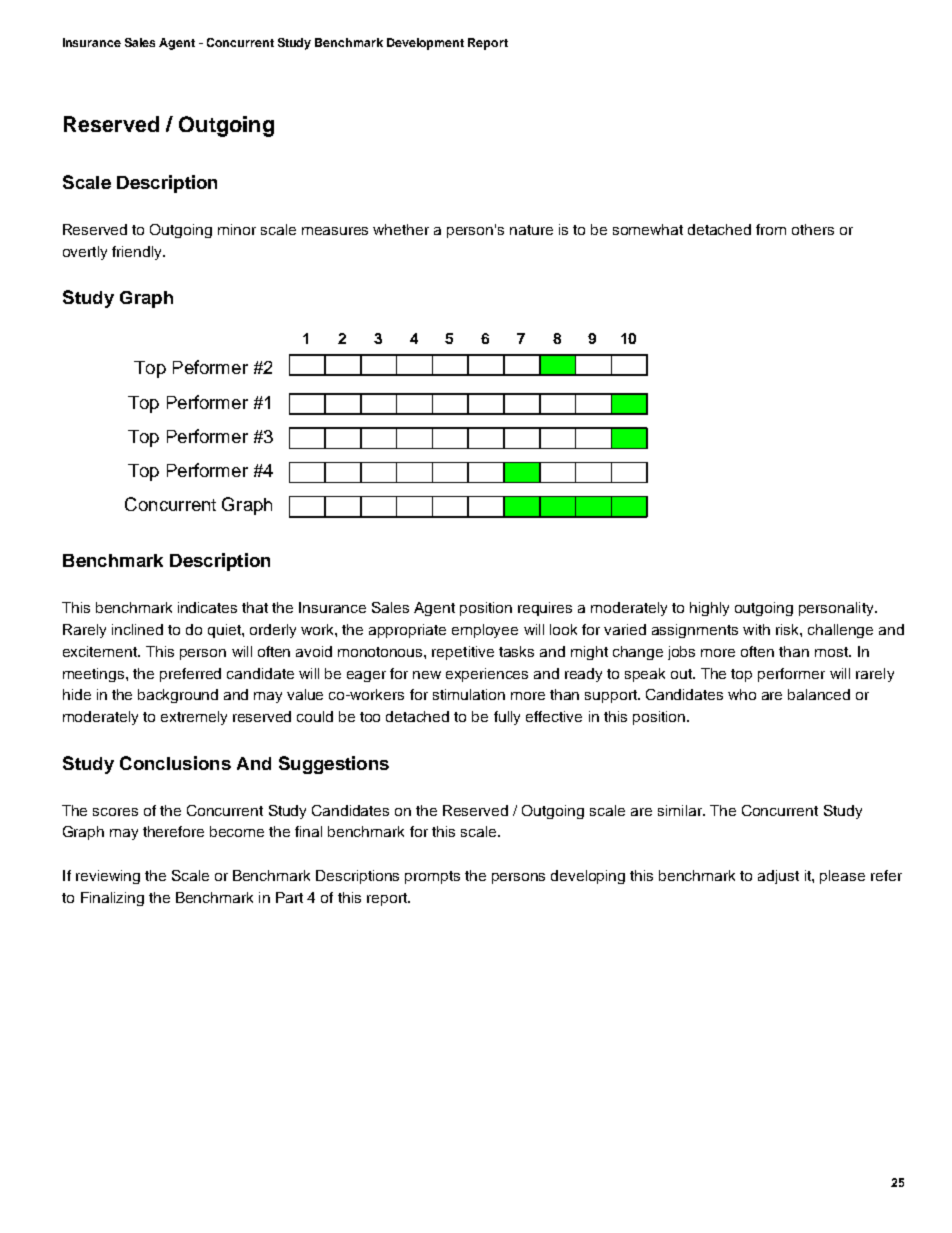 The height and width of the screenshot is (1233, 952). What do you see at coordinates (432, 877) in the screenshot?
I see `prompts` at bounding box center [432, 877].
